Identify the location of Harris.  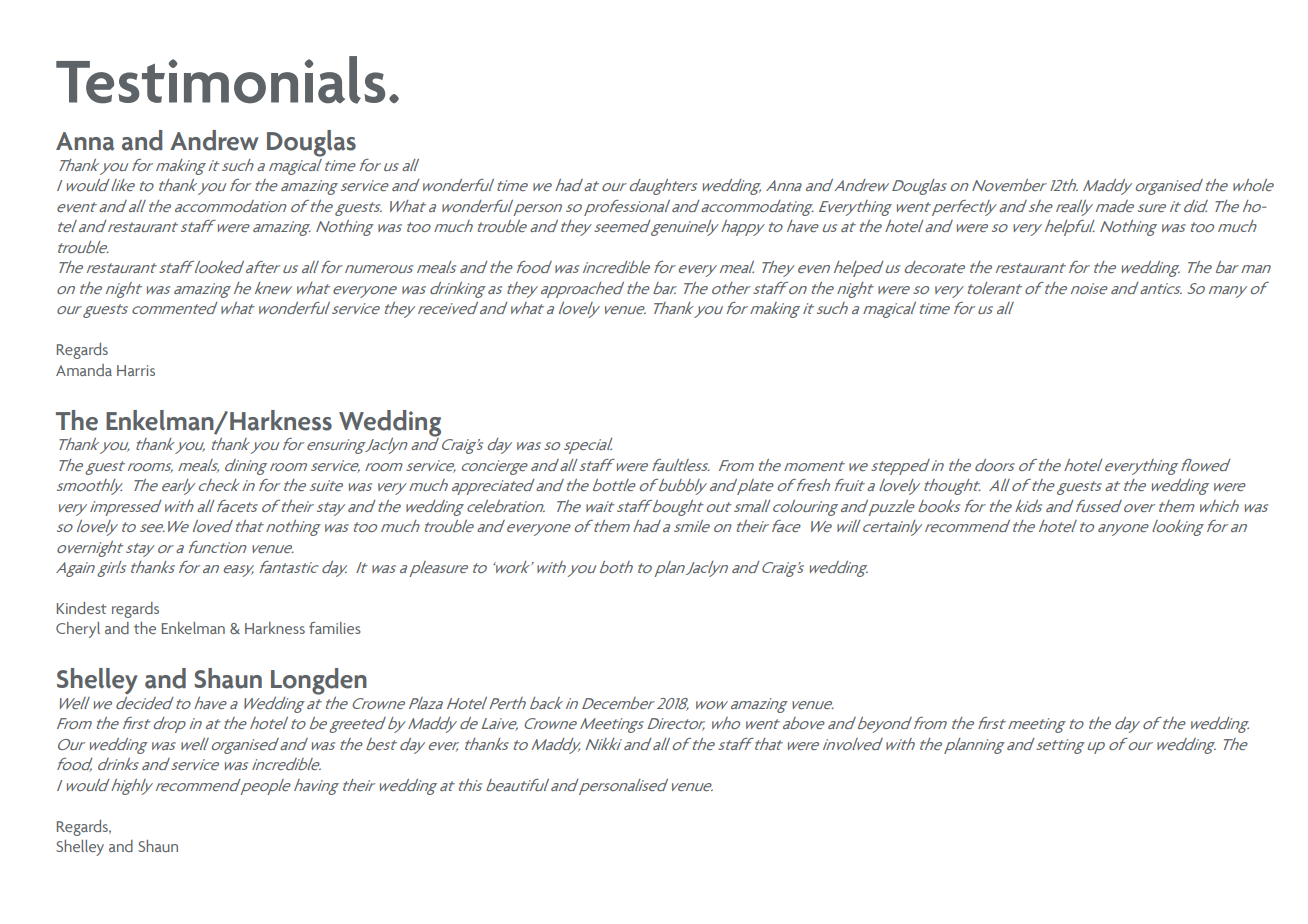
(136, 370).
